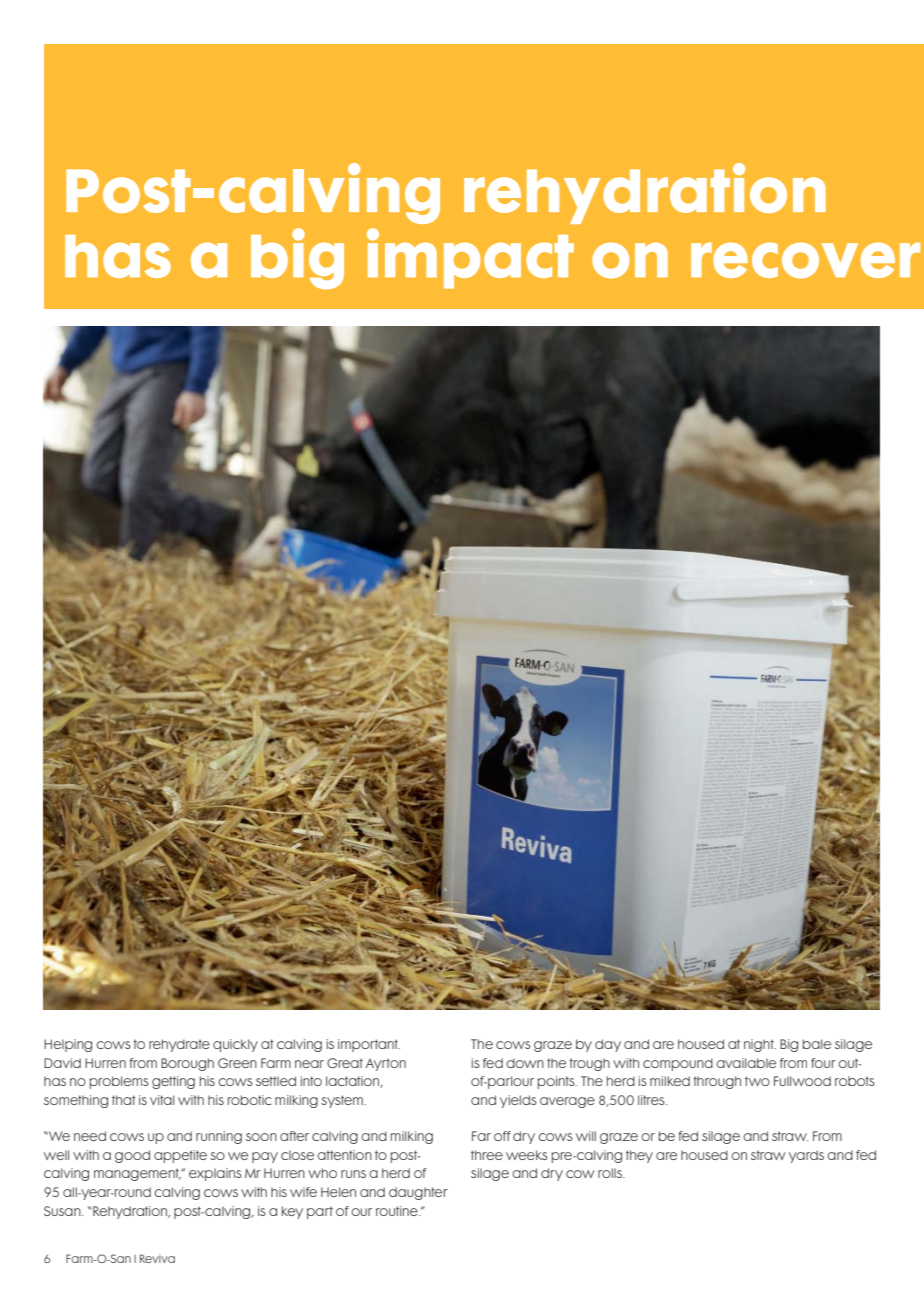  I want to click on night, so click(760, 1045).
